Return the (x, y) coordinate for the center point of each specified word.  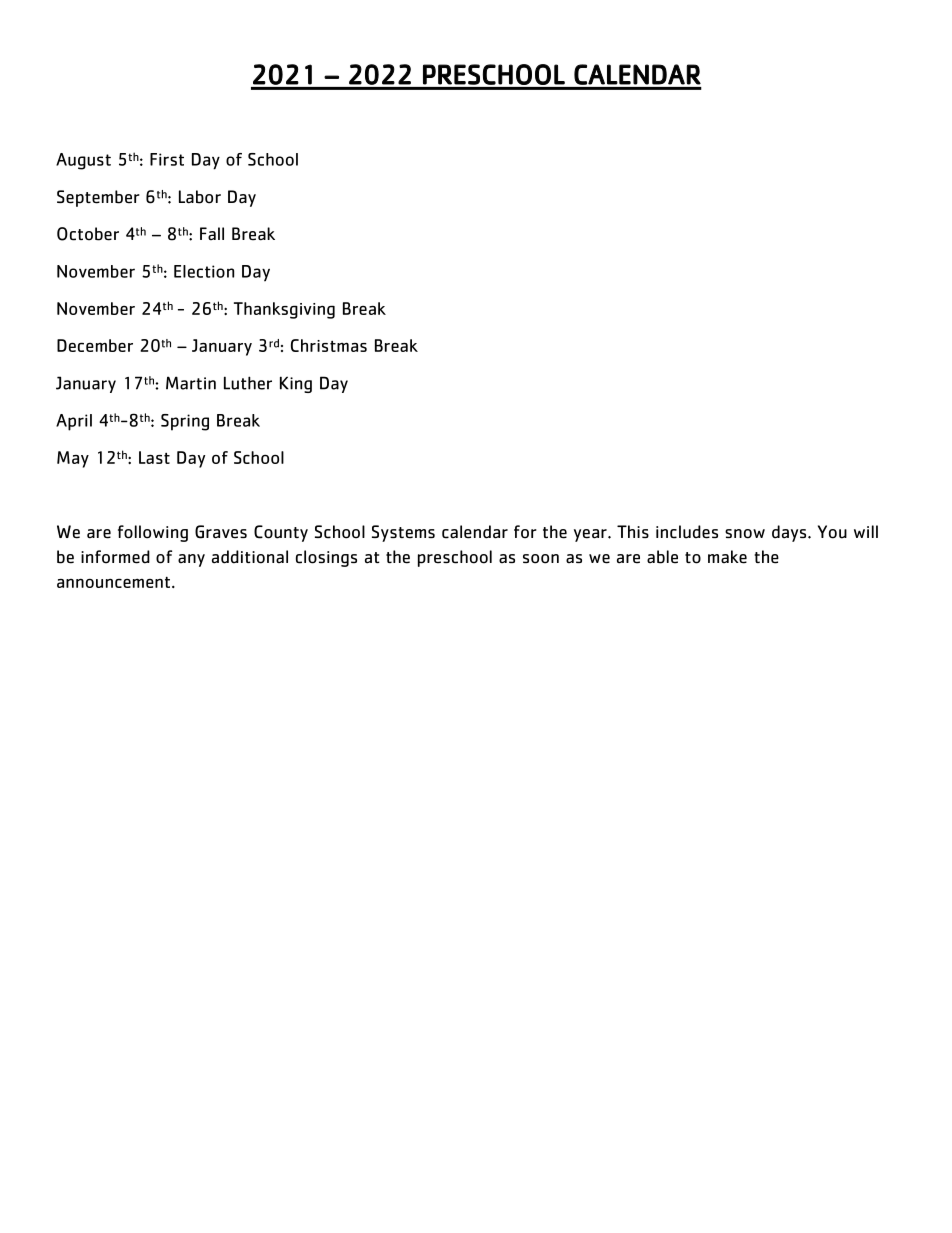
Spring (185, 422)
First (167, 159)
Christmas (329, 345)
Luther (248, 383)
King (296, 384)
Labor (200, 197)
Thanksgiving (284, 310)
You (832, 532)
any (191, 560)
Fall (212, 233)
